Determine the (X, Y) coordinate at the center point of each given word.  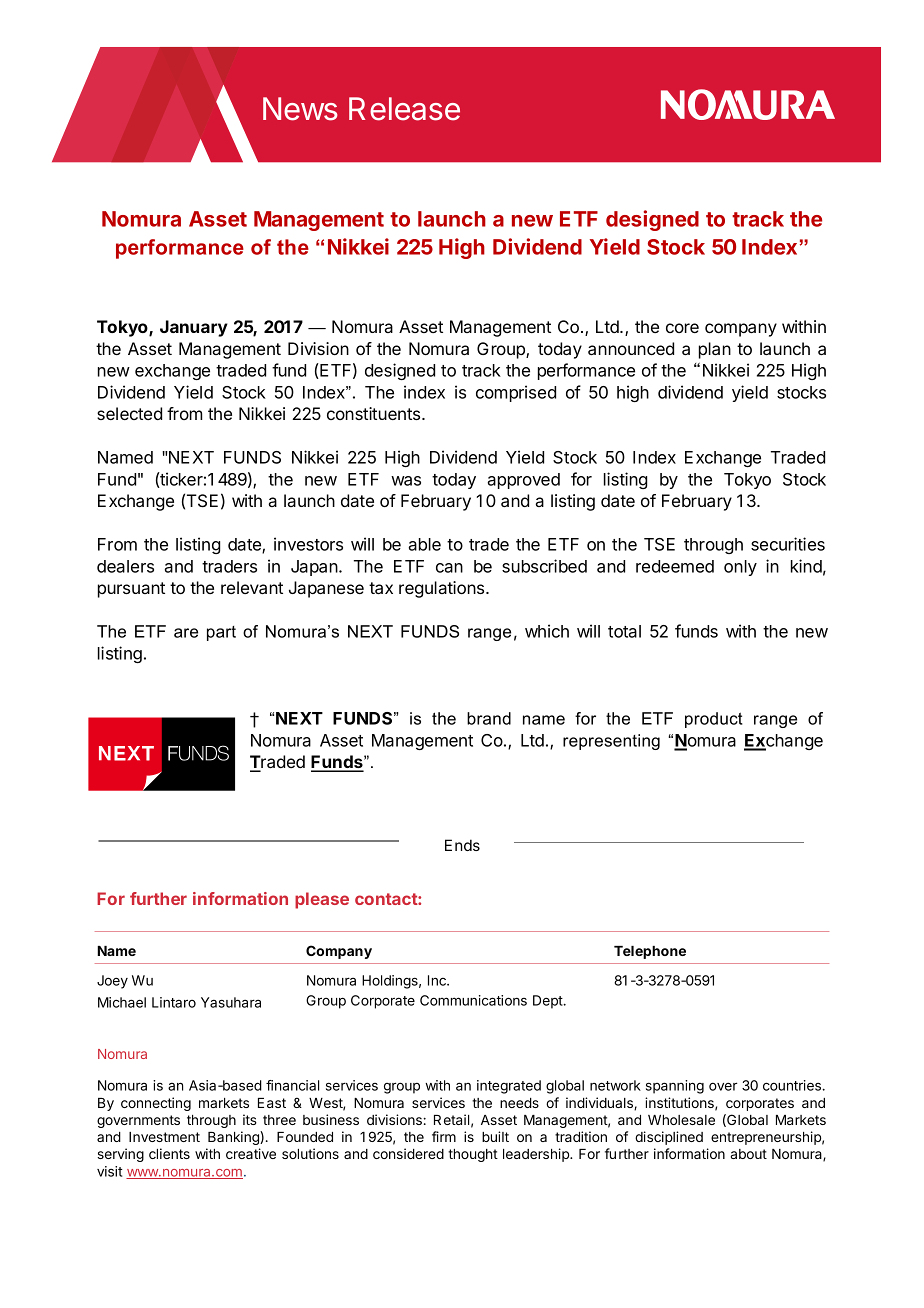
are (186, 633)
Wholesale (681, 1120)
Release (404, 109)
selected (129, 413)
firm (444, 1136)
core (682, 328)
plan (715, 350)
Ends (462, 845)
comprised (516, 393)
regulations (443, 589)
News (300, 109)
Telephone (650, 952)
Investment (164, 1137)
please (322, 900)
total (624, 631)
